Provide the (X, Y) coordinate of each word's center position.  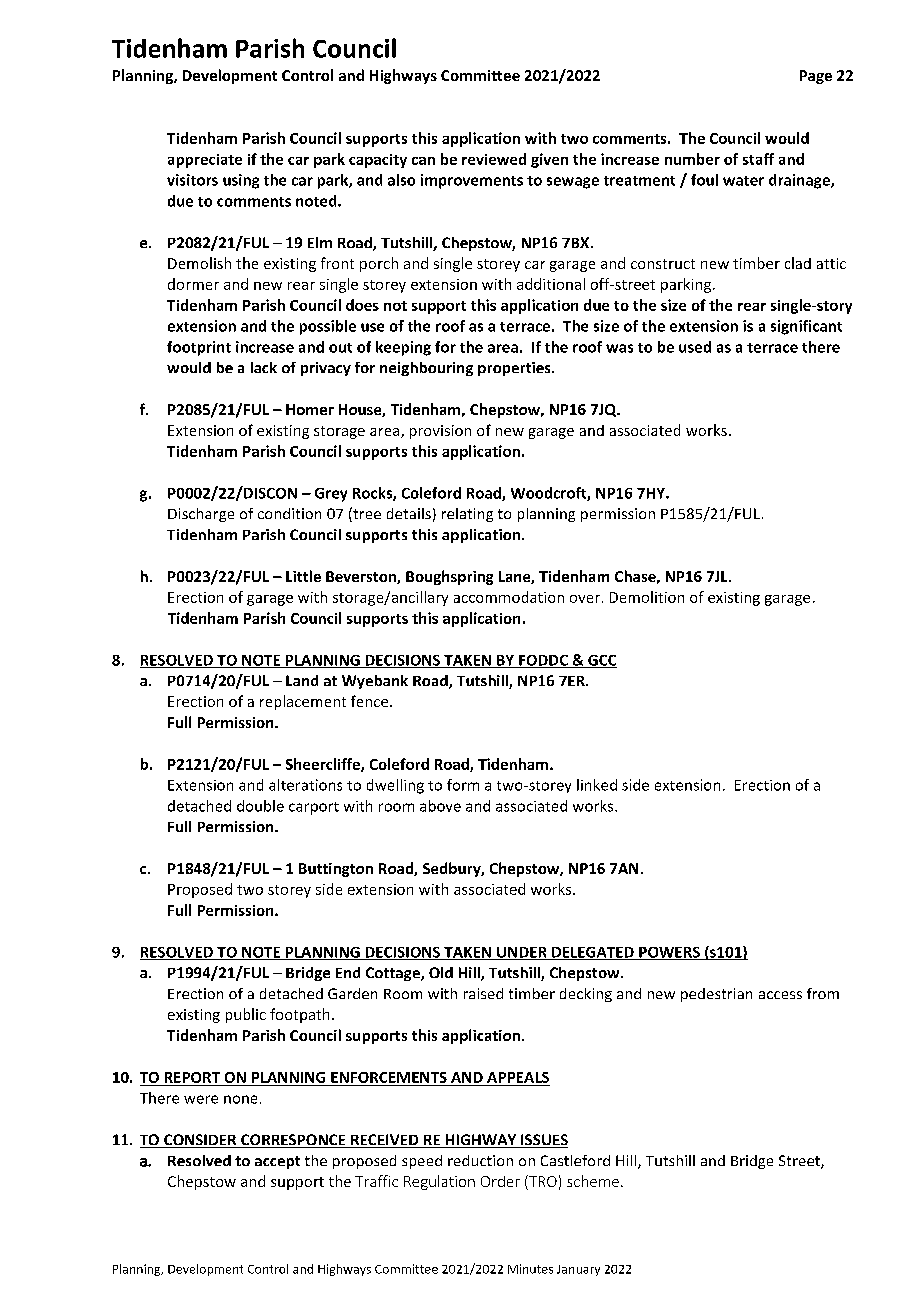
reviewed (494, 159)
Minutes (530, 1269)
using (241, 181)
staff (758, 159)
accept (277, 1162)
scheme (593, 1181)
